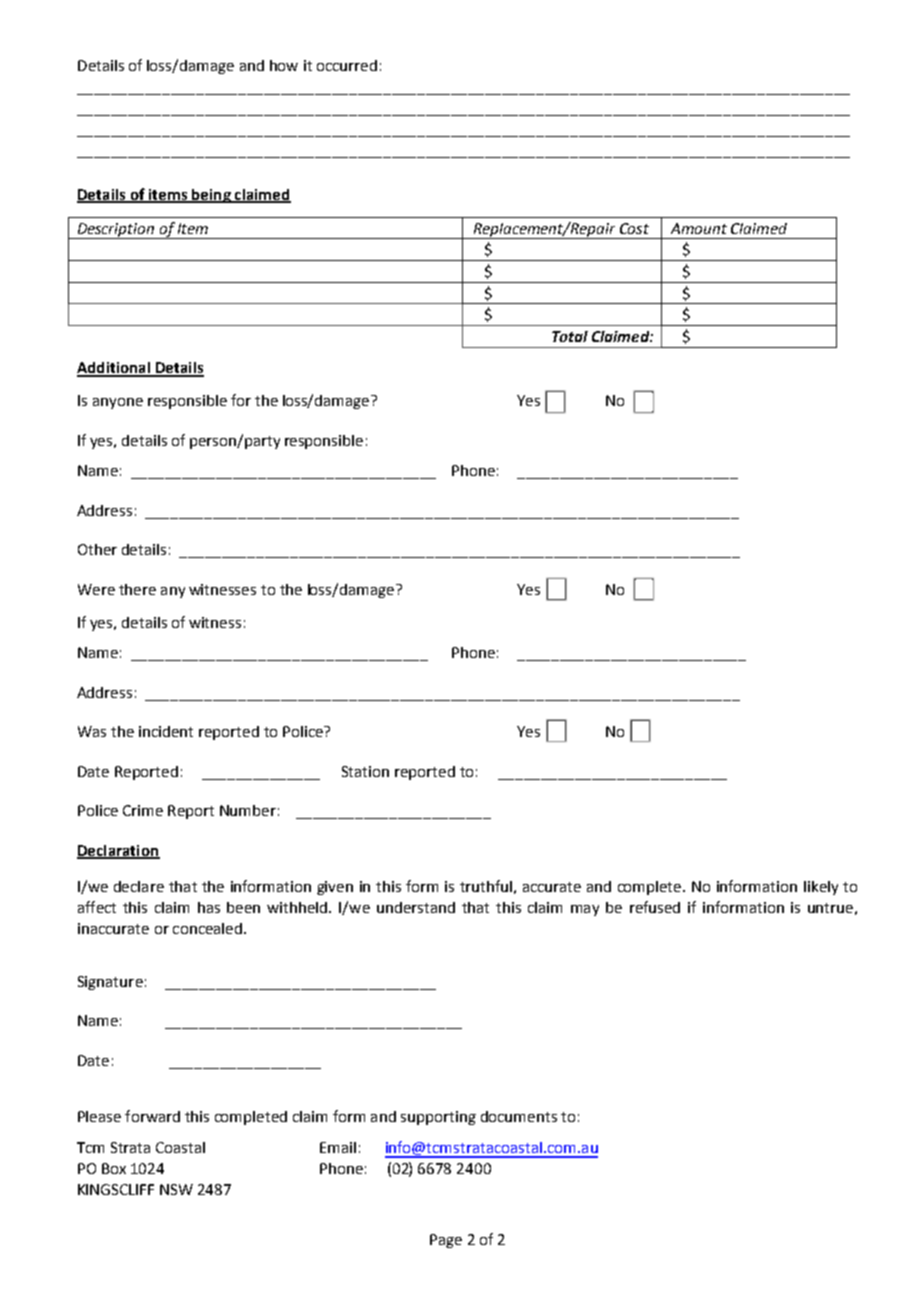  Describe the element at coordinates (347, 65) in the page. I see `occurred` at that location.
